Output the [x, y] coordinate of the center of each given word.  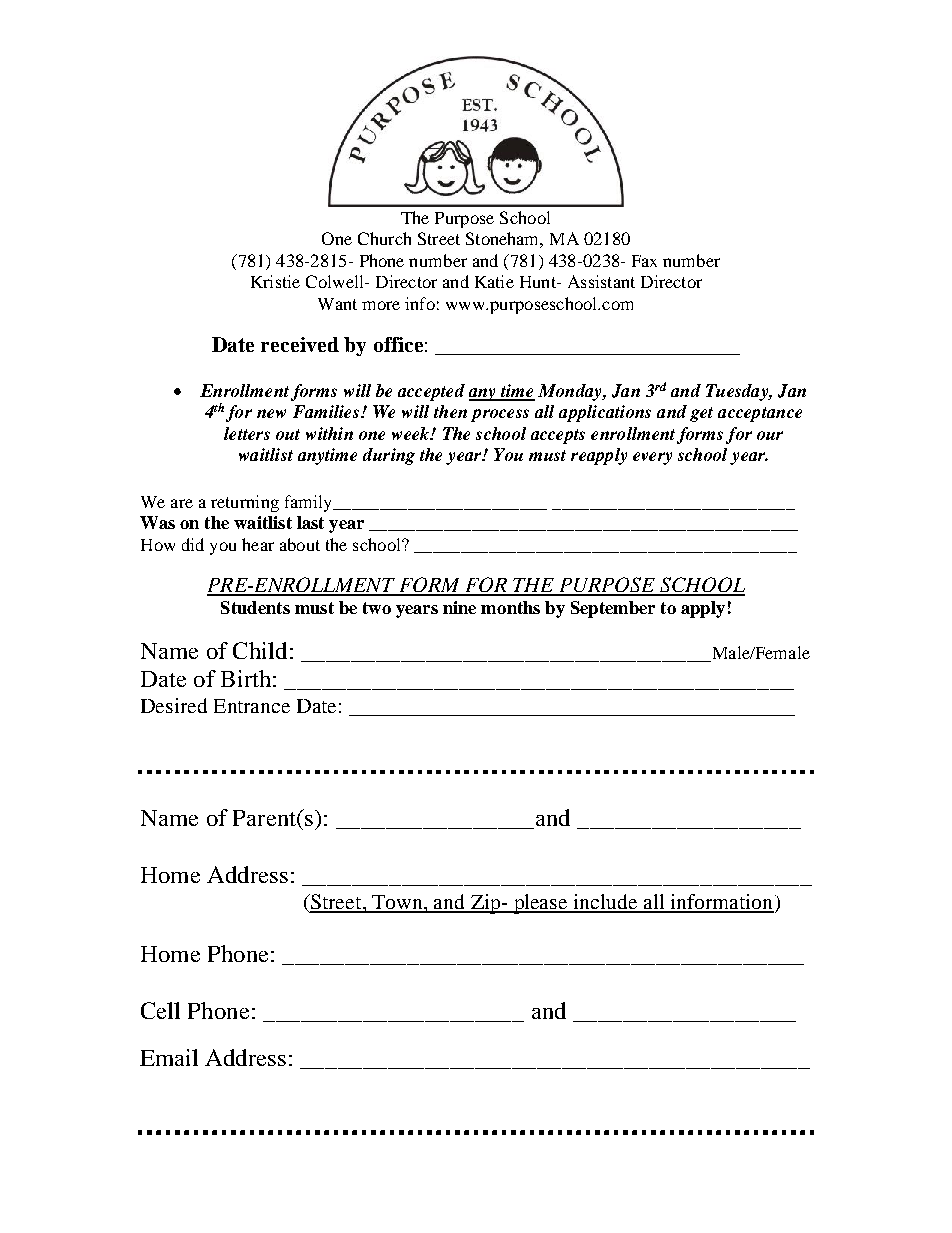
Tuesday [738, 392]
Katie [494, 281]
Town [397, 903]
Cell [160, 1010]
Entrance [252, 706]
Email [169, 1057]
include [606, 903]
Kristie [275, 281]
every [652, 458]
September [613, 609]
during [389, 456]
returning [245, 503]
